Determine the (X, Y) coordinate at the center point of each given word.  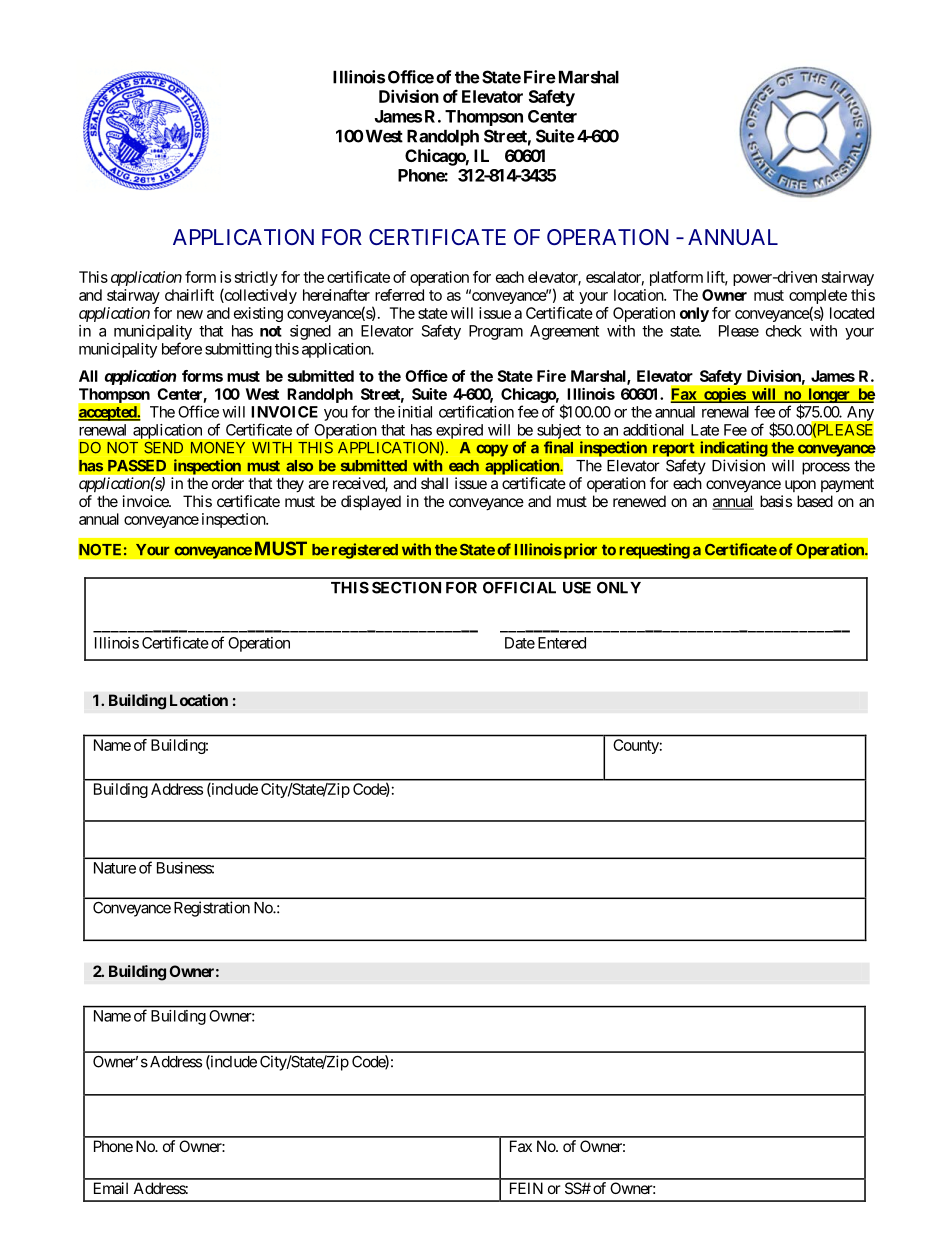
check (784, 331)
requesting (654, 551)
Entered (562, 643)
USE (577, 587)
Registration (212, 909)
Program (496, 332)
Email (111, 1188)
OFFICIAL (519, 587)
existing (258, 314)
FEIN (526, 1188)
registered (365, 551)
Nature (115, 868)
